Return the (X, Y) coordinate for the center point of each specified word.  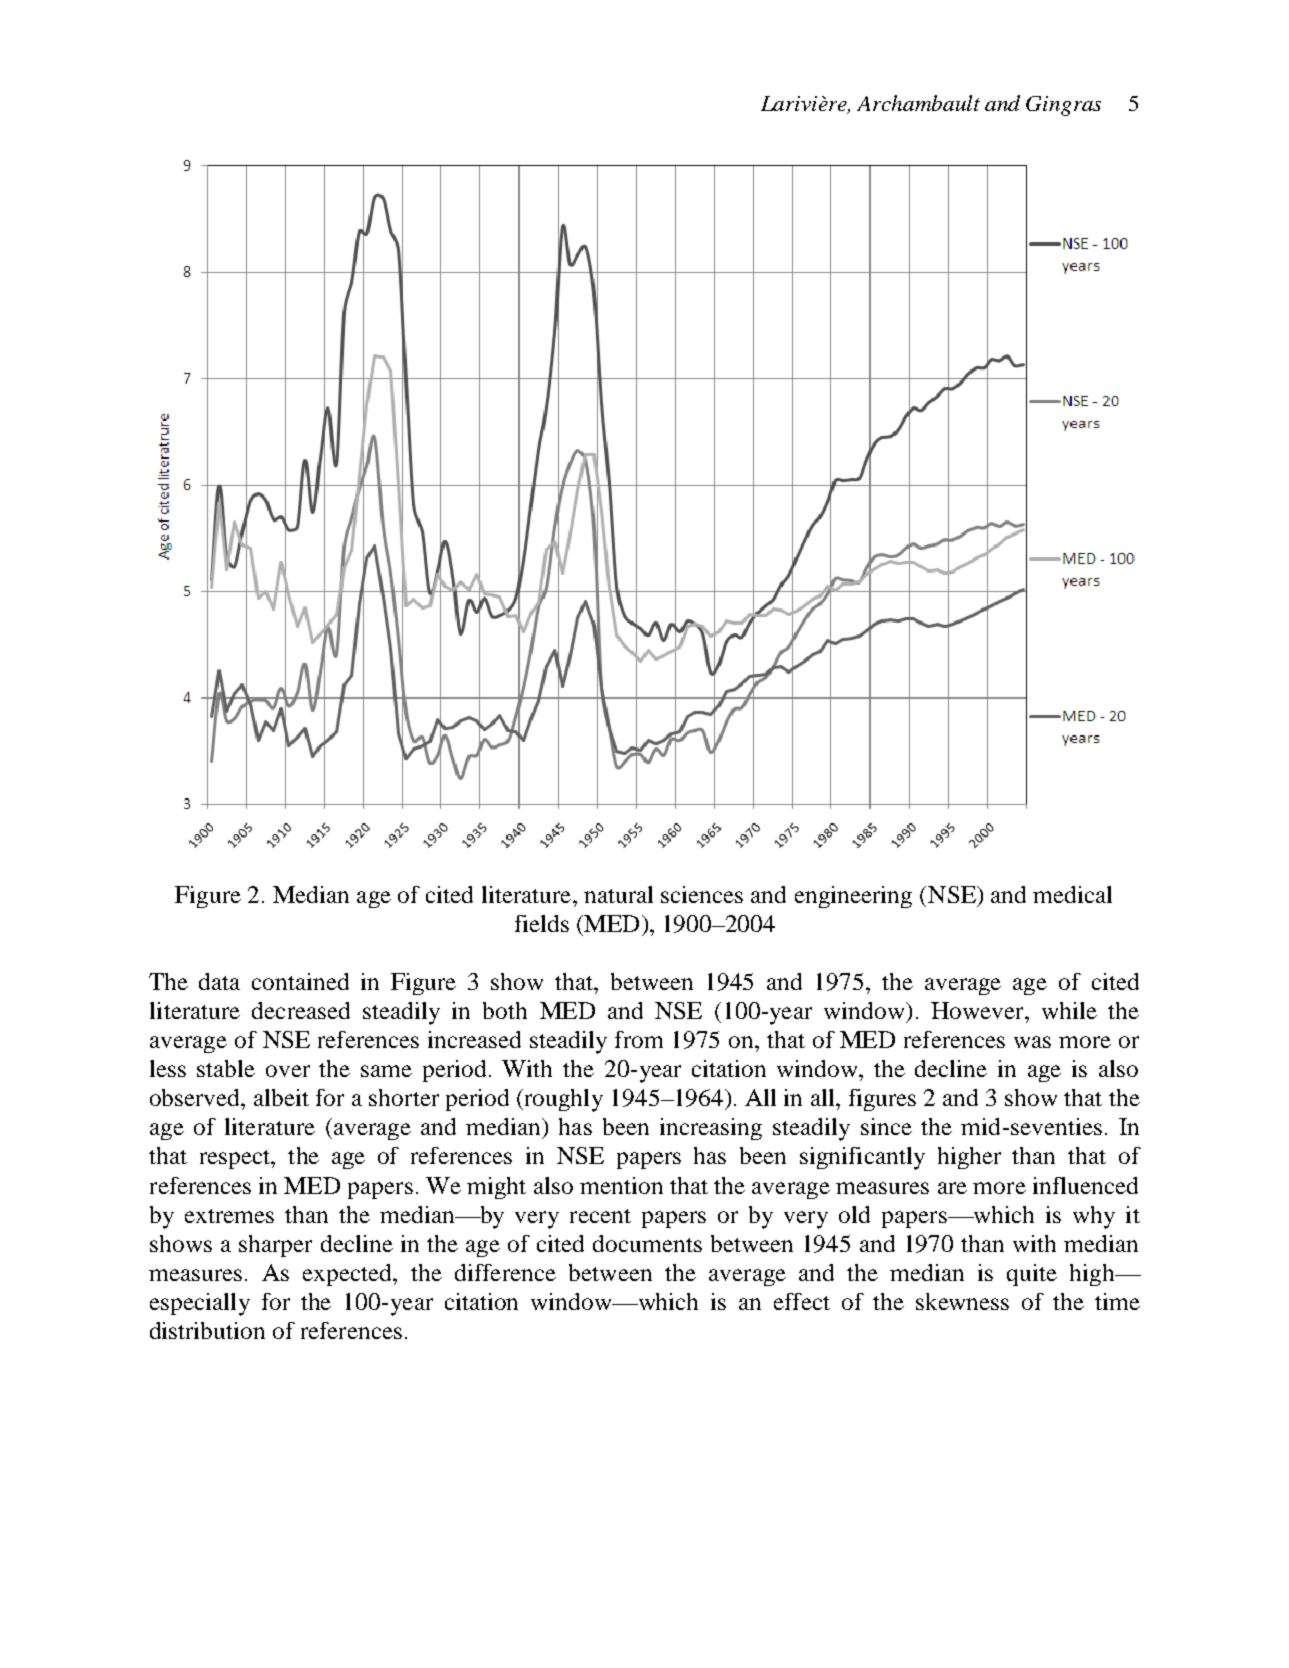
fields (542, 923)
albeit (281, 1097)
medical (1072, 894)
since (886, 1126)
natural (618, 894)
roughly (564, 1100)
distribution (207, 1330)
